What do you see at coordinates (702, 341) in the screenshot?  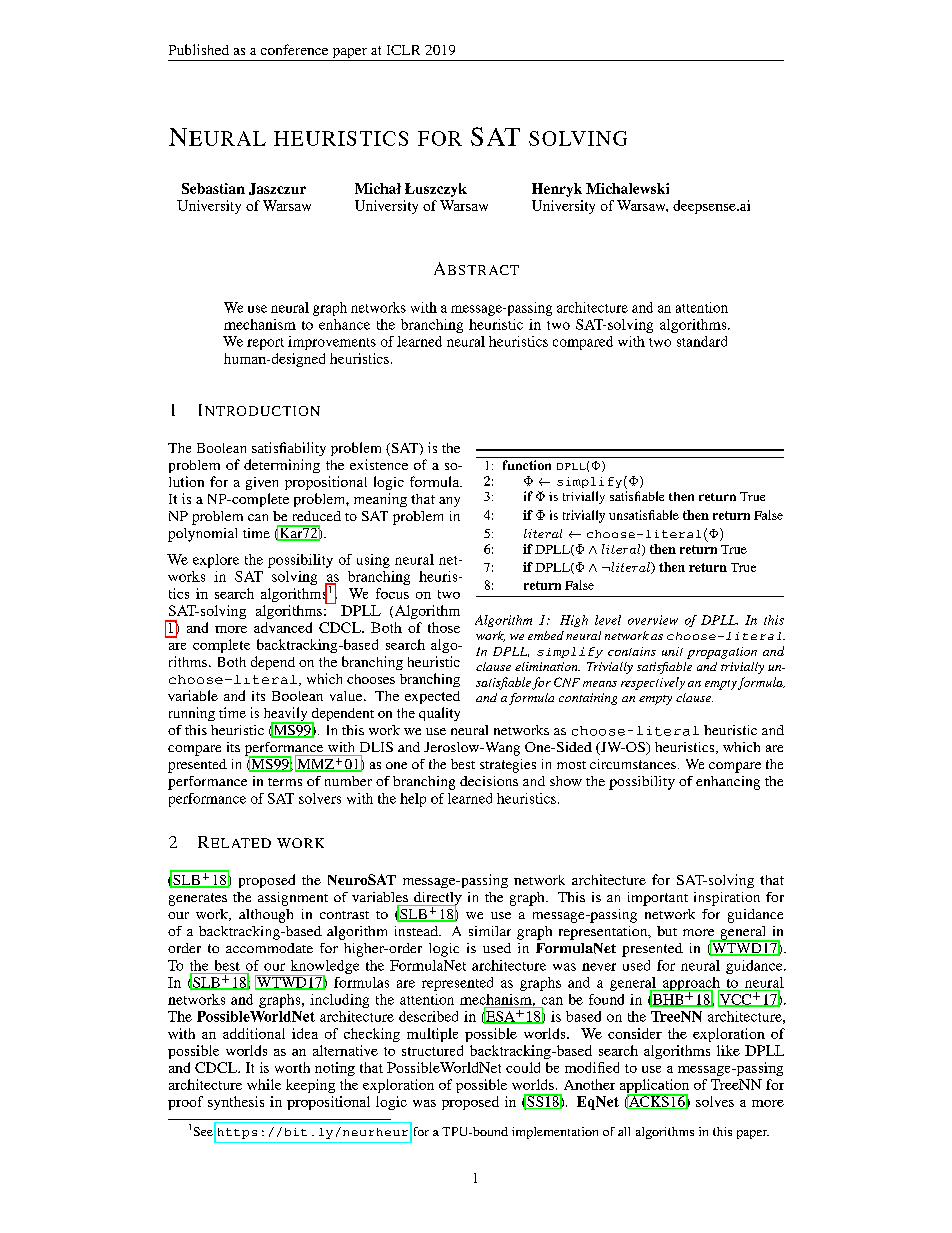 I see `standard` at bounding box center [702, 341].
